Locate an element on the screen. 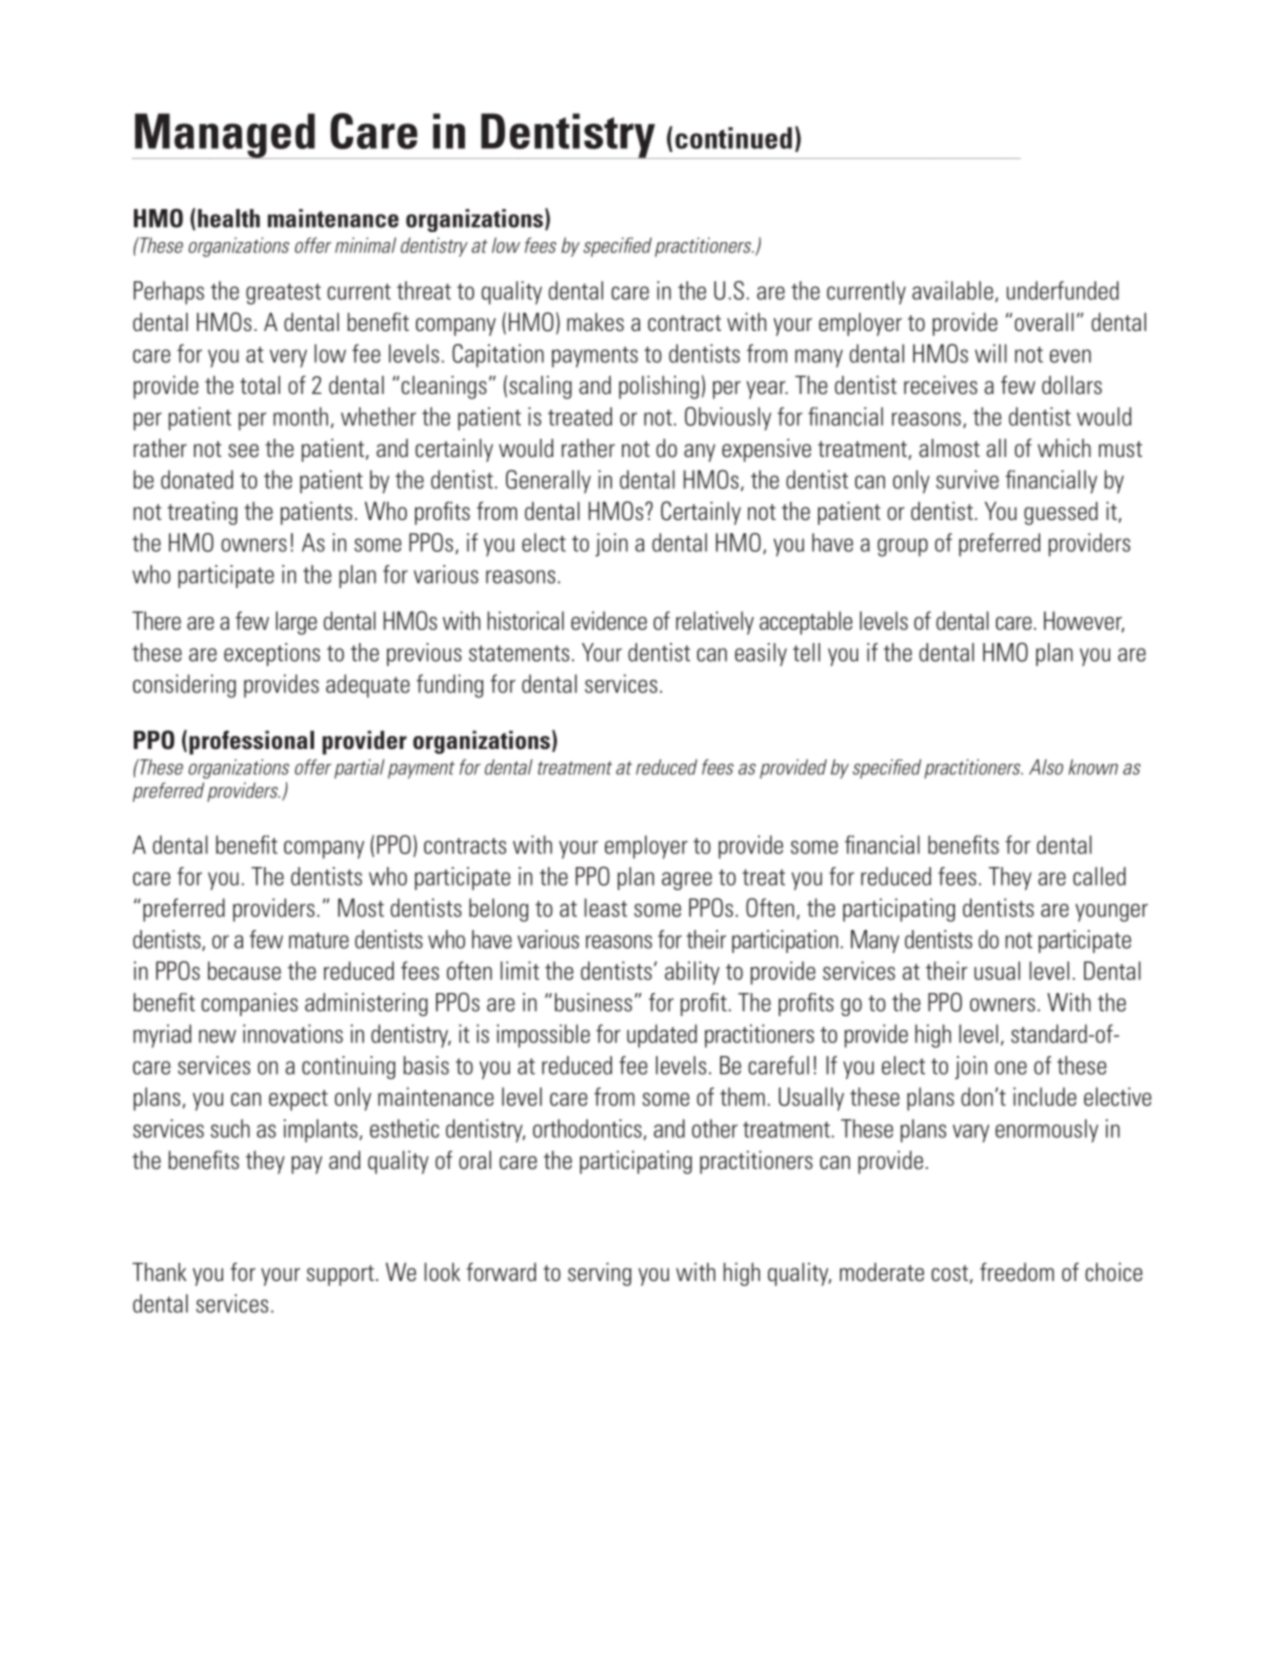 The height and width of the screenshot is (1664, 1285). agree is located at coordinates (687, 881).
